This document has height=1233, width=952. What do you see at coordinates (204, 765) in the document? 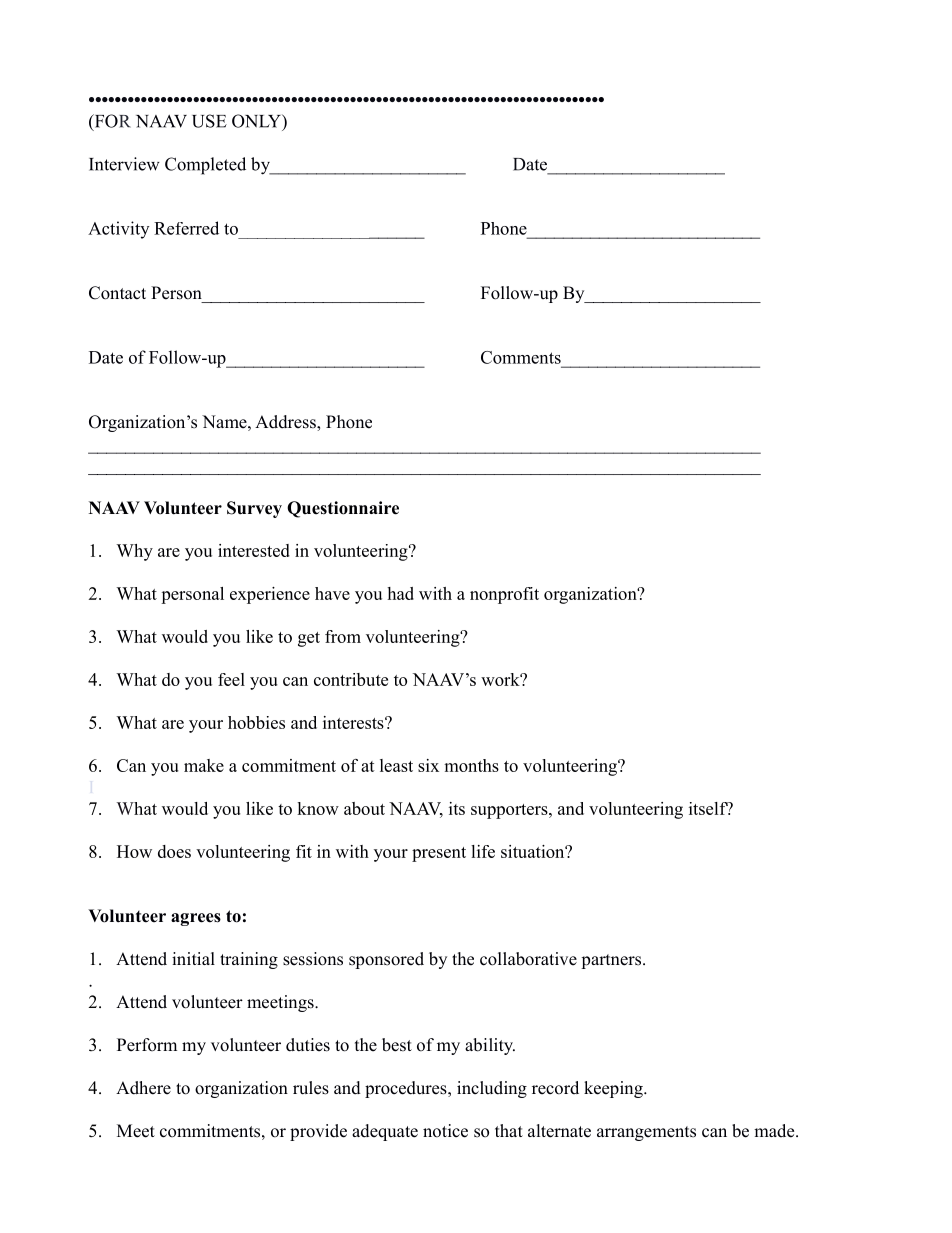
I see `make` at bounding box center [204, 765].
